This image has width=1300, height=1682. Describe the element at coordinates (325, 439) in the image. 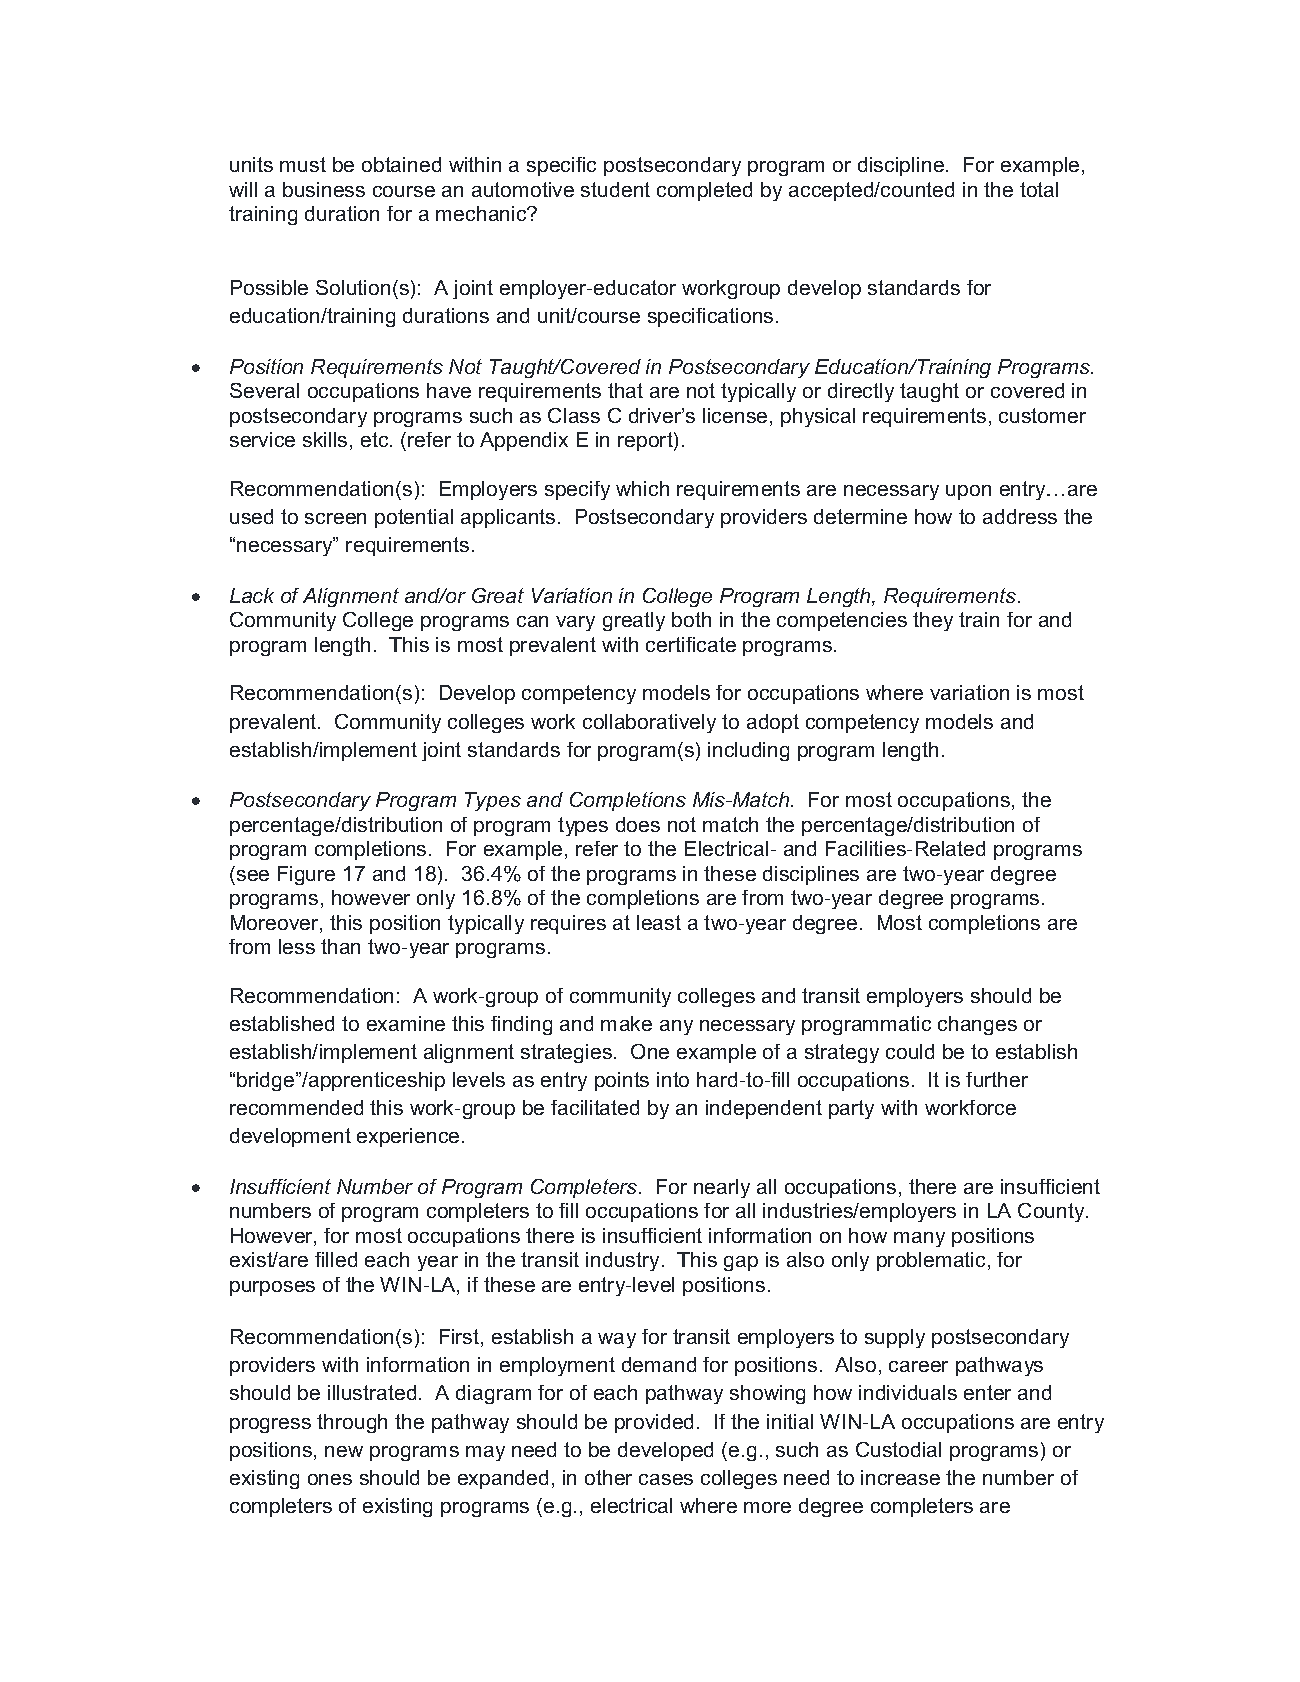

I see `skills` at that location.
